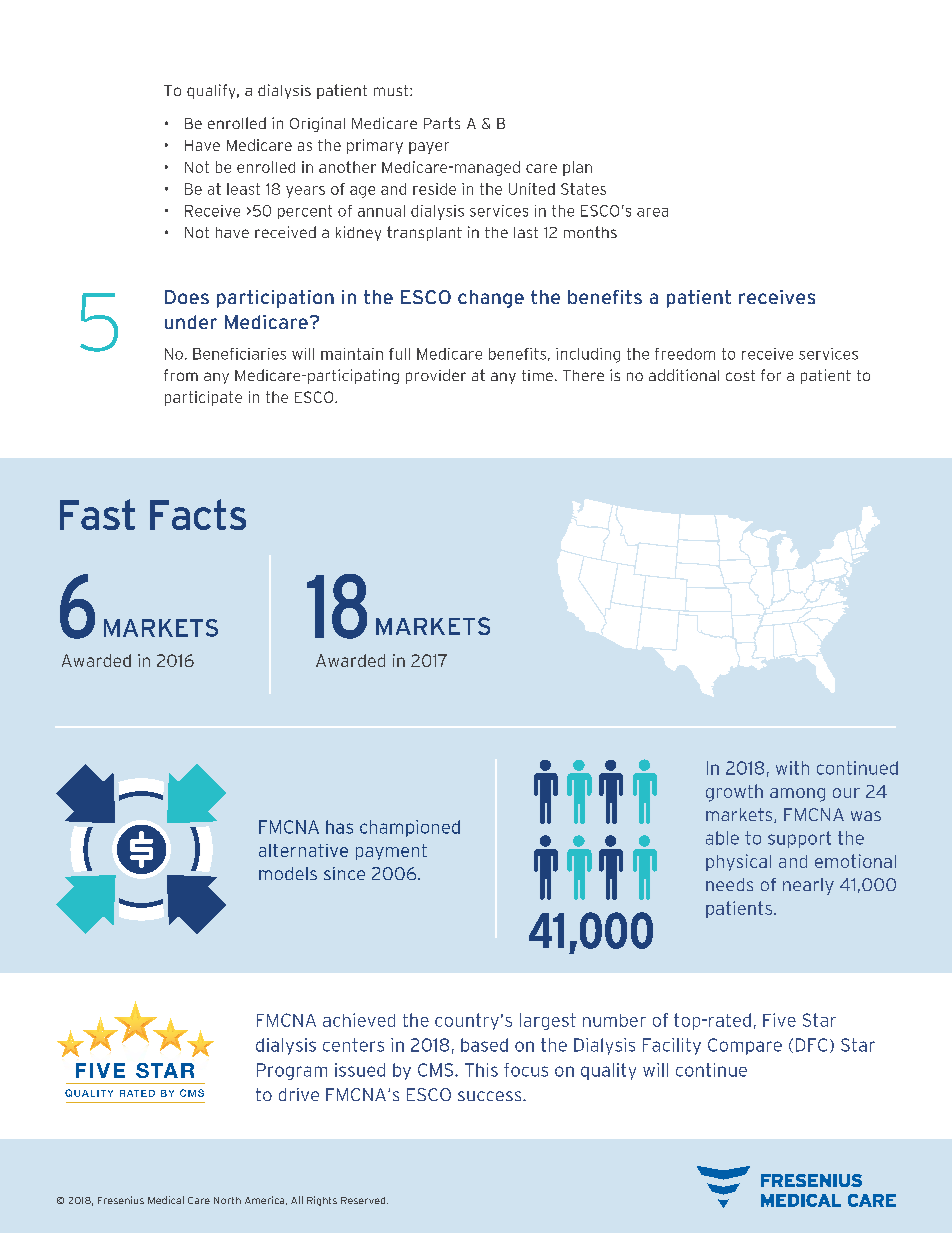 Image resolution: width=952 pixels, height=1233 pixels. What do you see at coordinates (303, 850) in the screenshot?
I see `alternative` at bounding box center [303, 850].
